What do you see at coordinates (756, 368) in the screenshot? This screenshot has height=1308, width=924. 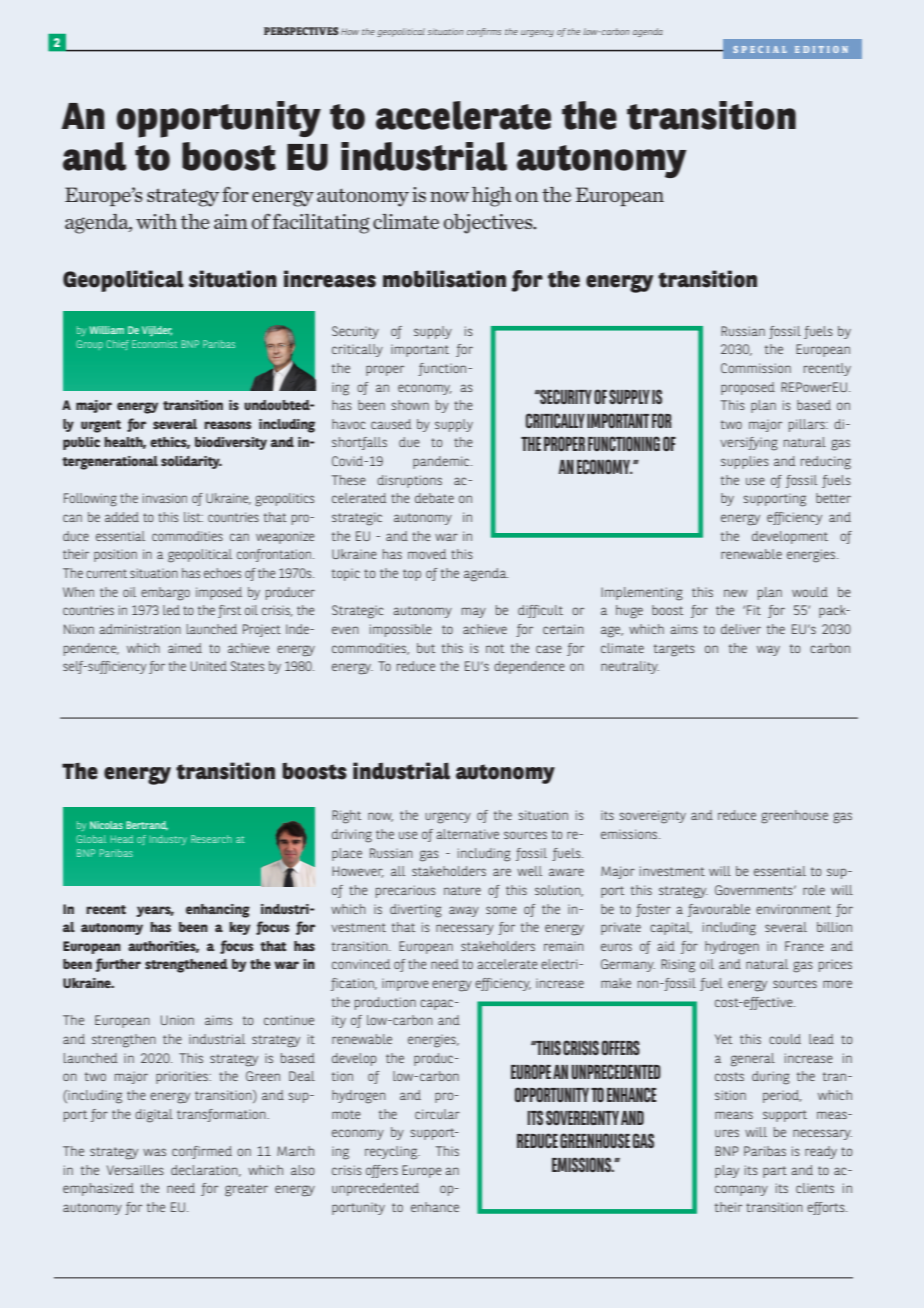 I see `Commission` at bounding box center [756, 368].
